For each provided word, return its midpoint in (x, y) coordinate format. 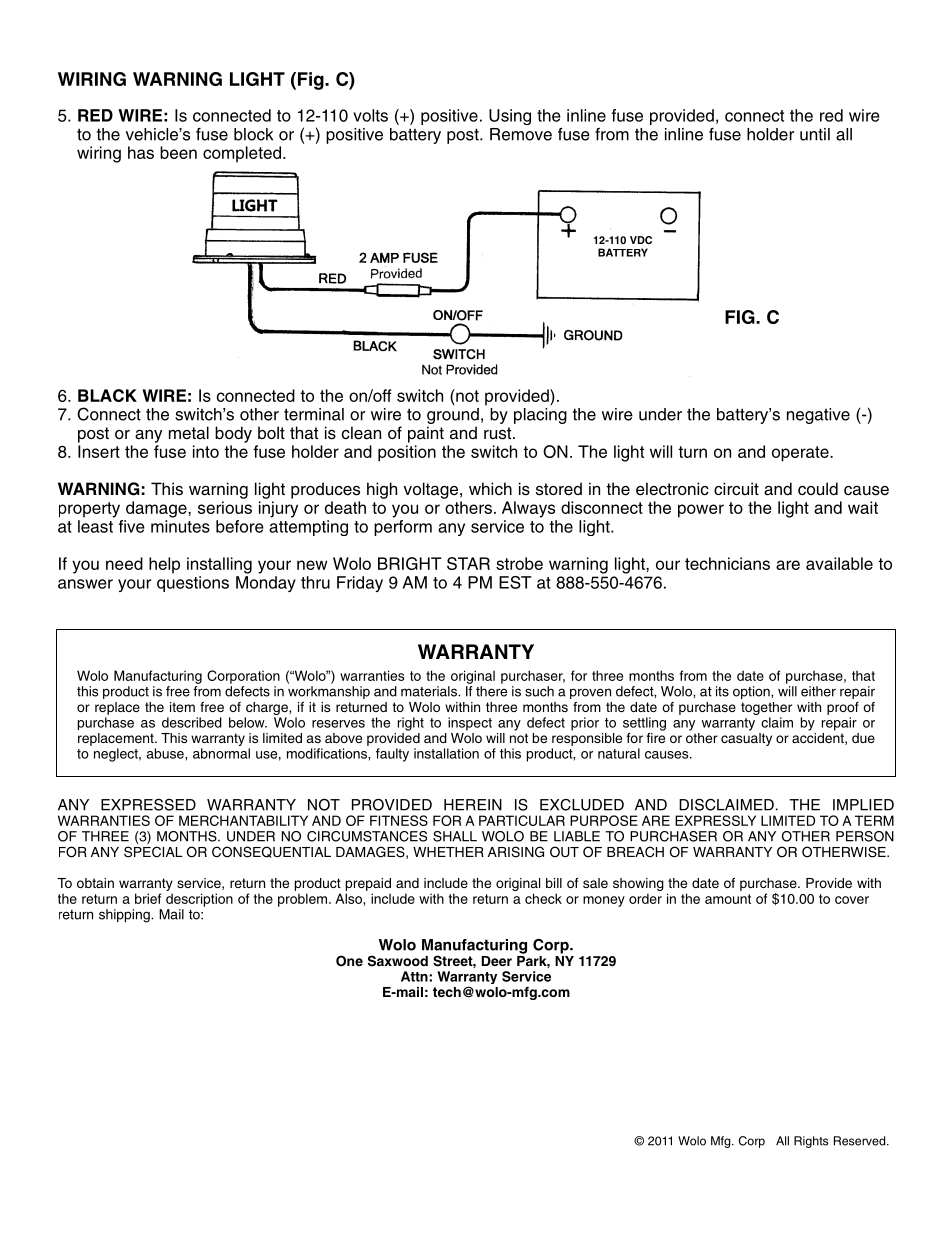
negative (818, 416)
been (178, 152)
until (815, 134)
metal (189, 433)
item (182, 707)
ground (453, 417)
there (491, 691)
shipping (125, 916)
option (752, 692)
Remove (521, 134)
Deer (497, 961)
